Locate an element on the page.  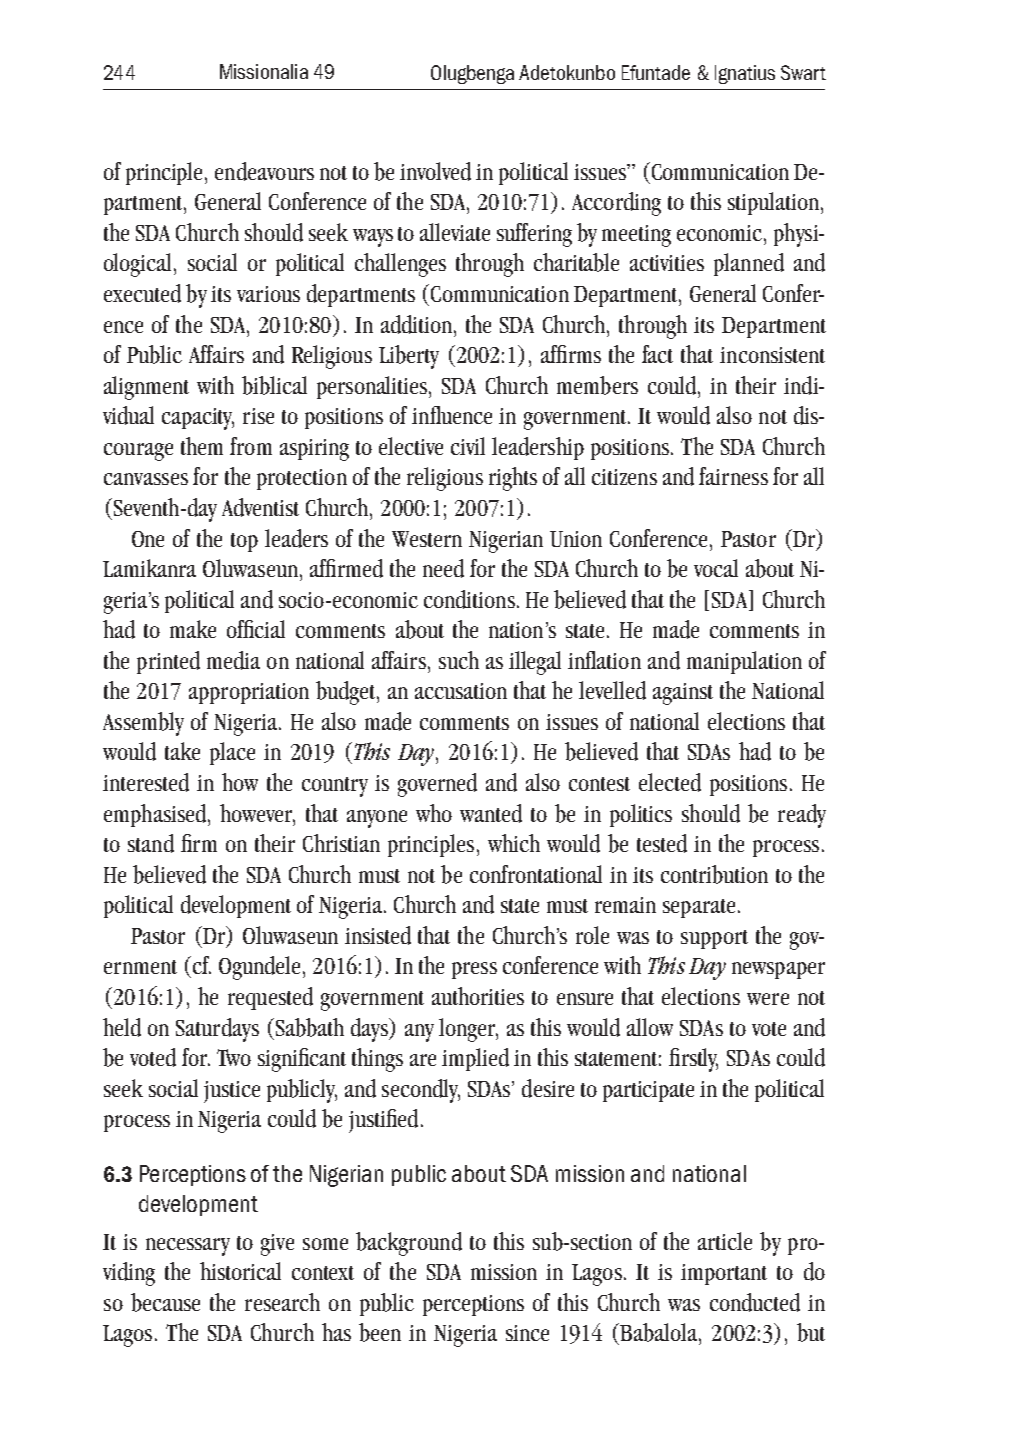
Ignatius is located at coordinates (745, 74).
